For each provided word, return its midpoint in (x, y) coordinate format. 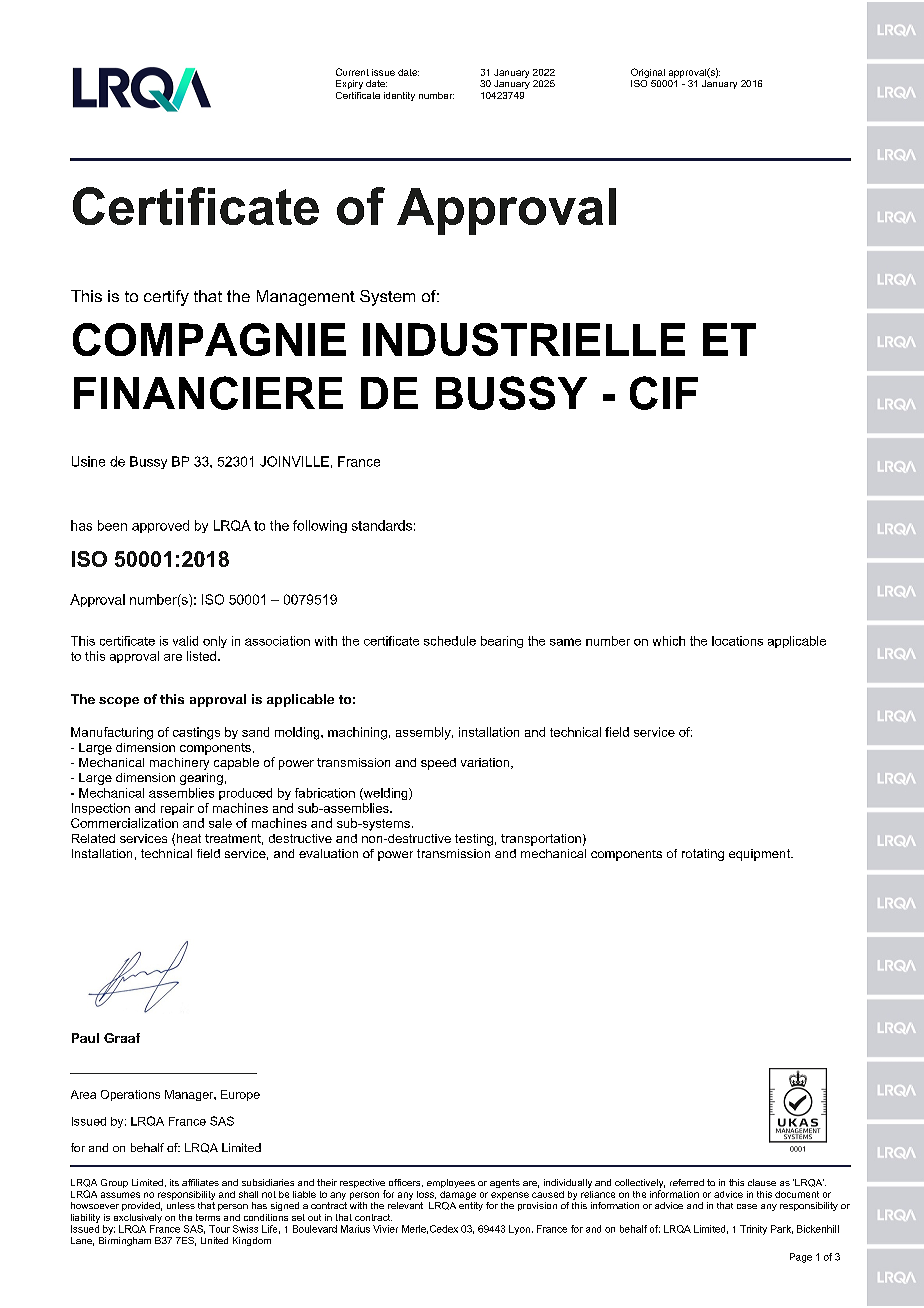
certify (166, 298)
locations (737, 641)
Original (648, 73)
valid (185, 641)
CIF (664, 393)
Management (306, 298)
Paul (85, 1038)
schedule (450, 641)
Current (352, 72)
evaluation (328, 853)
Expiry (349, 84)
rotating (703, 855)
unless (181, 1205)
